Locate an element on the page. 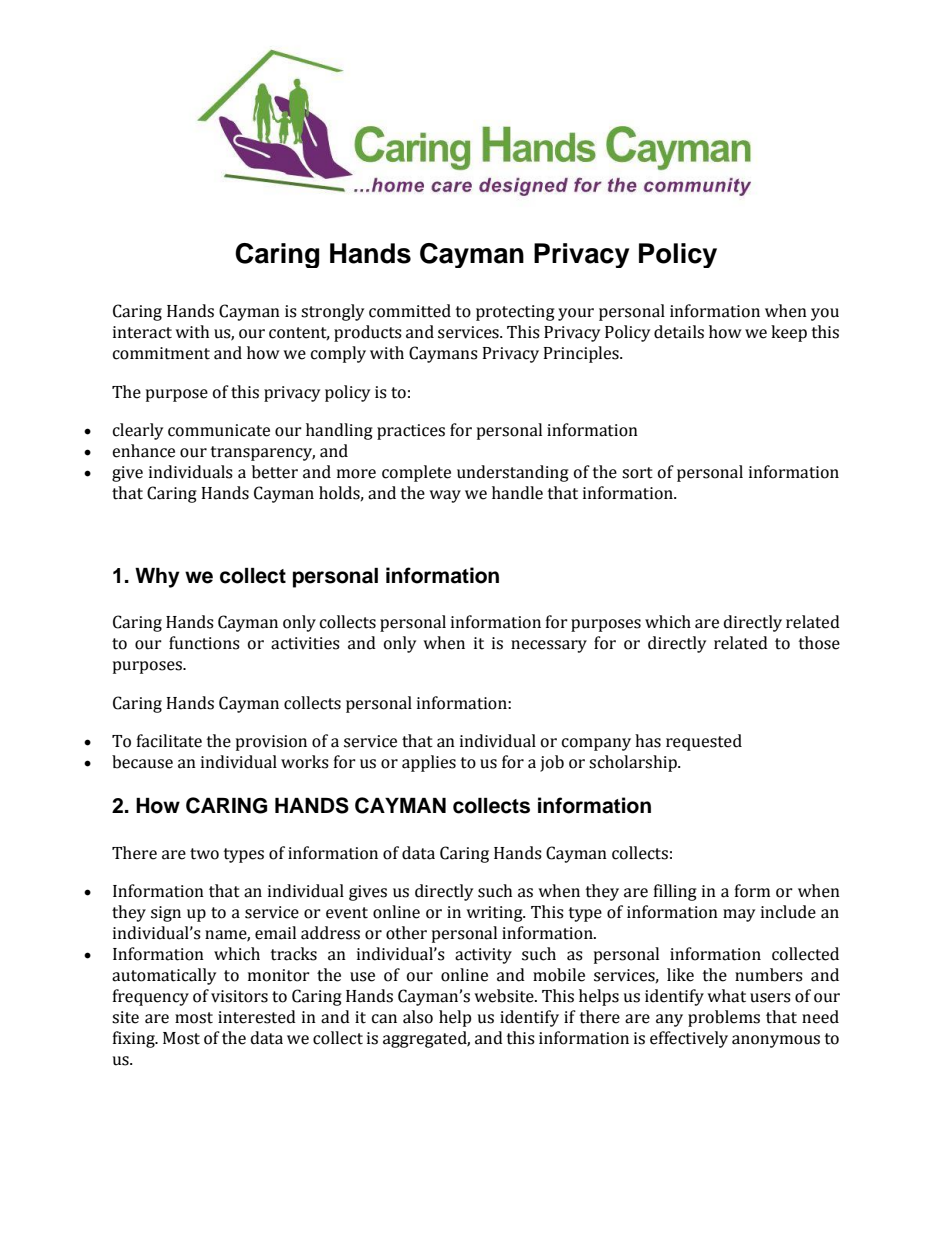  protecting is located at coordinates (515, 313).
